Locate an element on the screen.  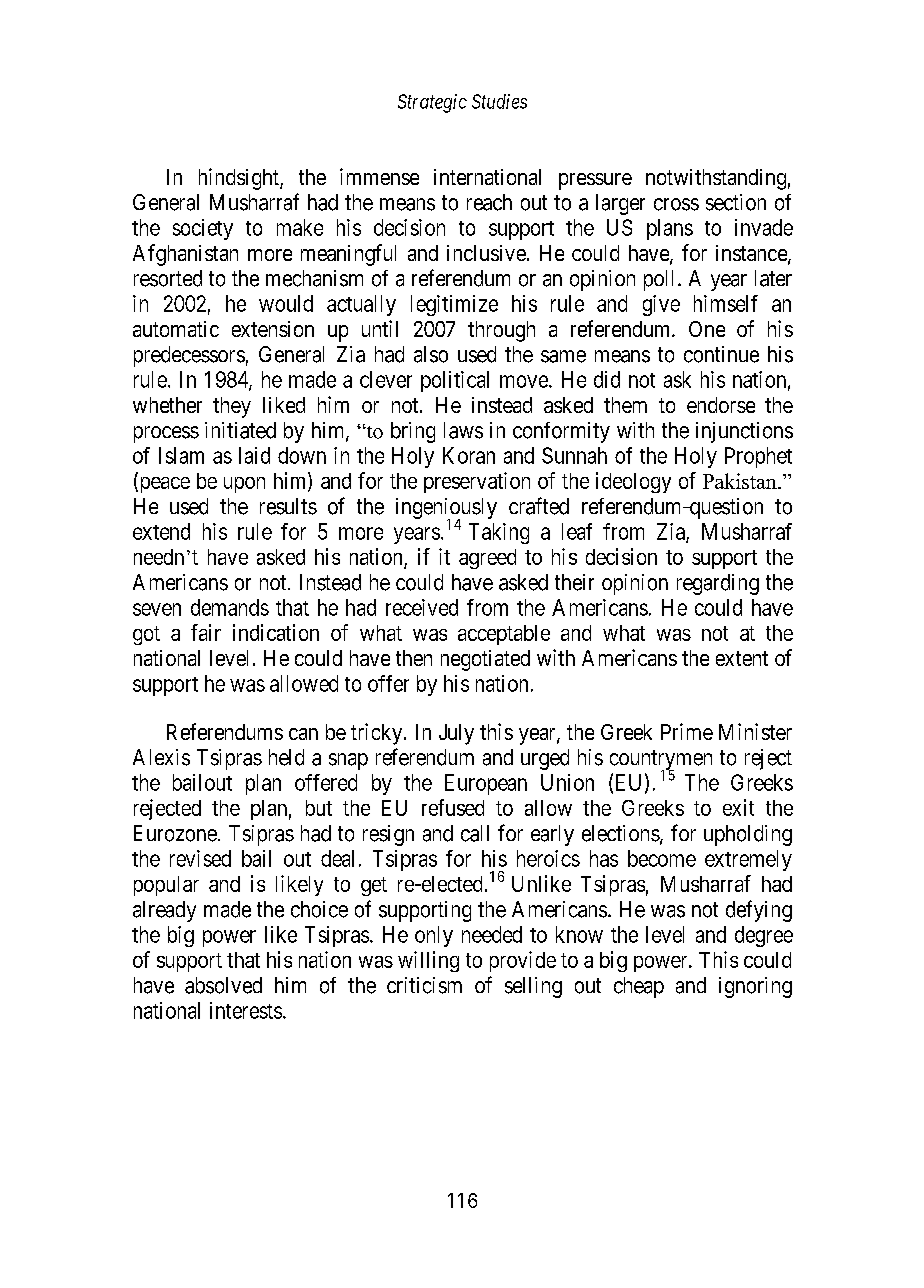
absolved is located at coordinates (223, 985).
